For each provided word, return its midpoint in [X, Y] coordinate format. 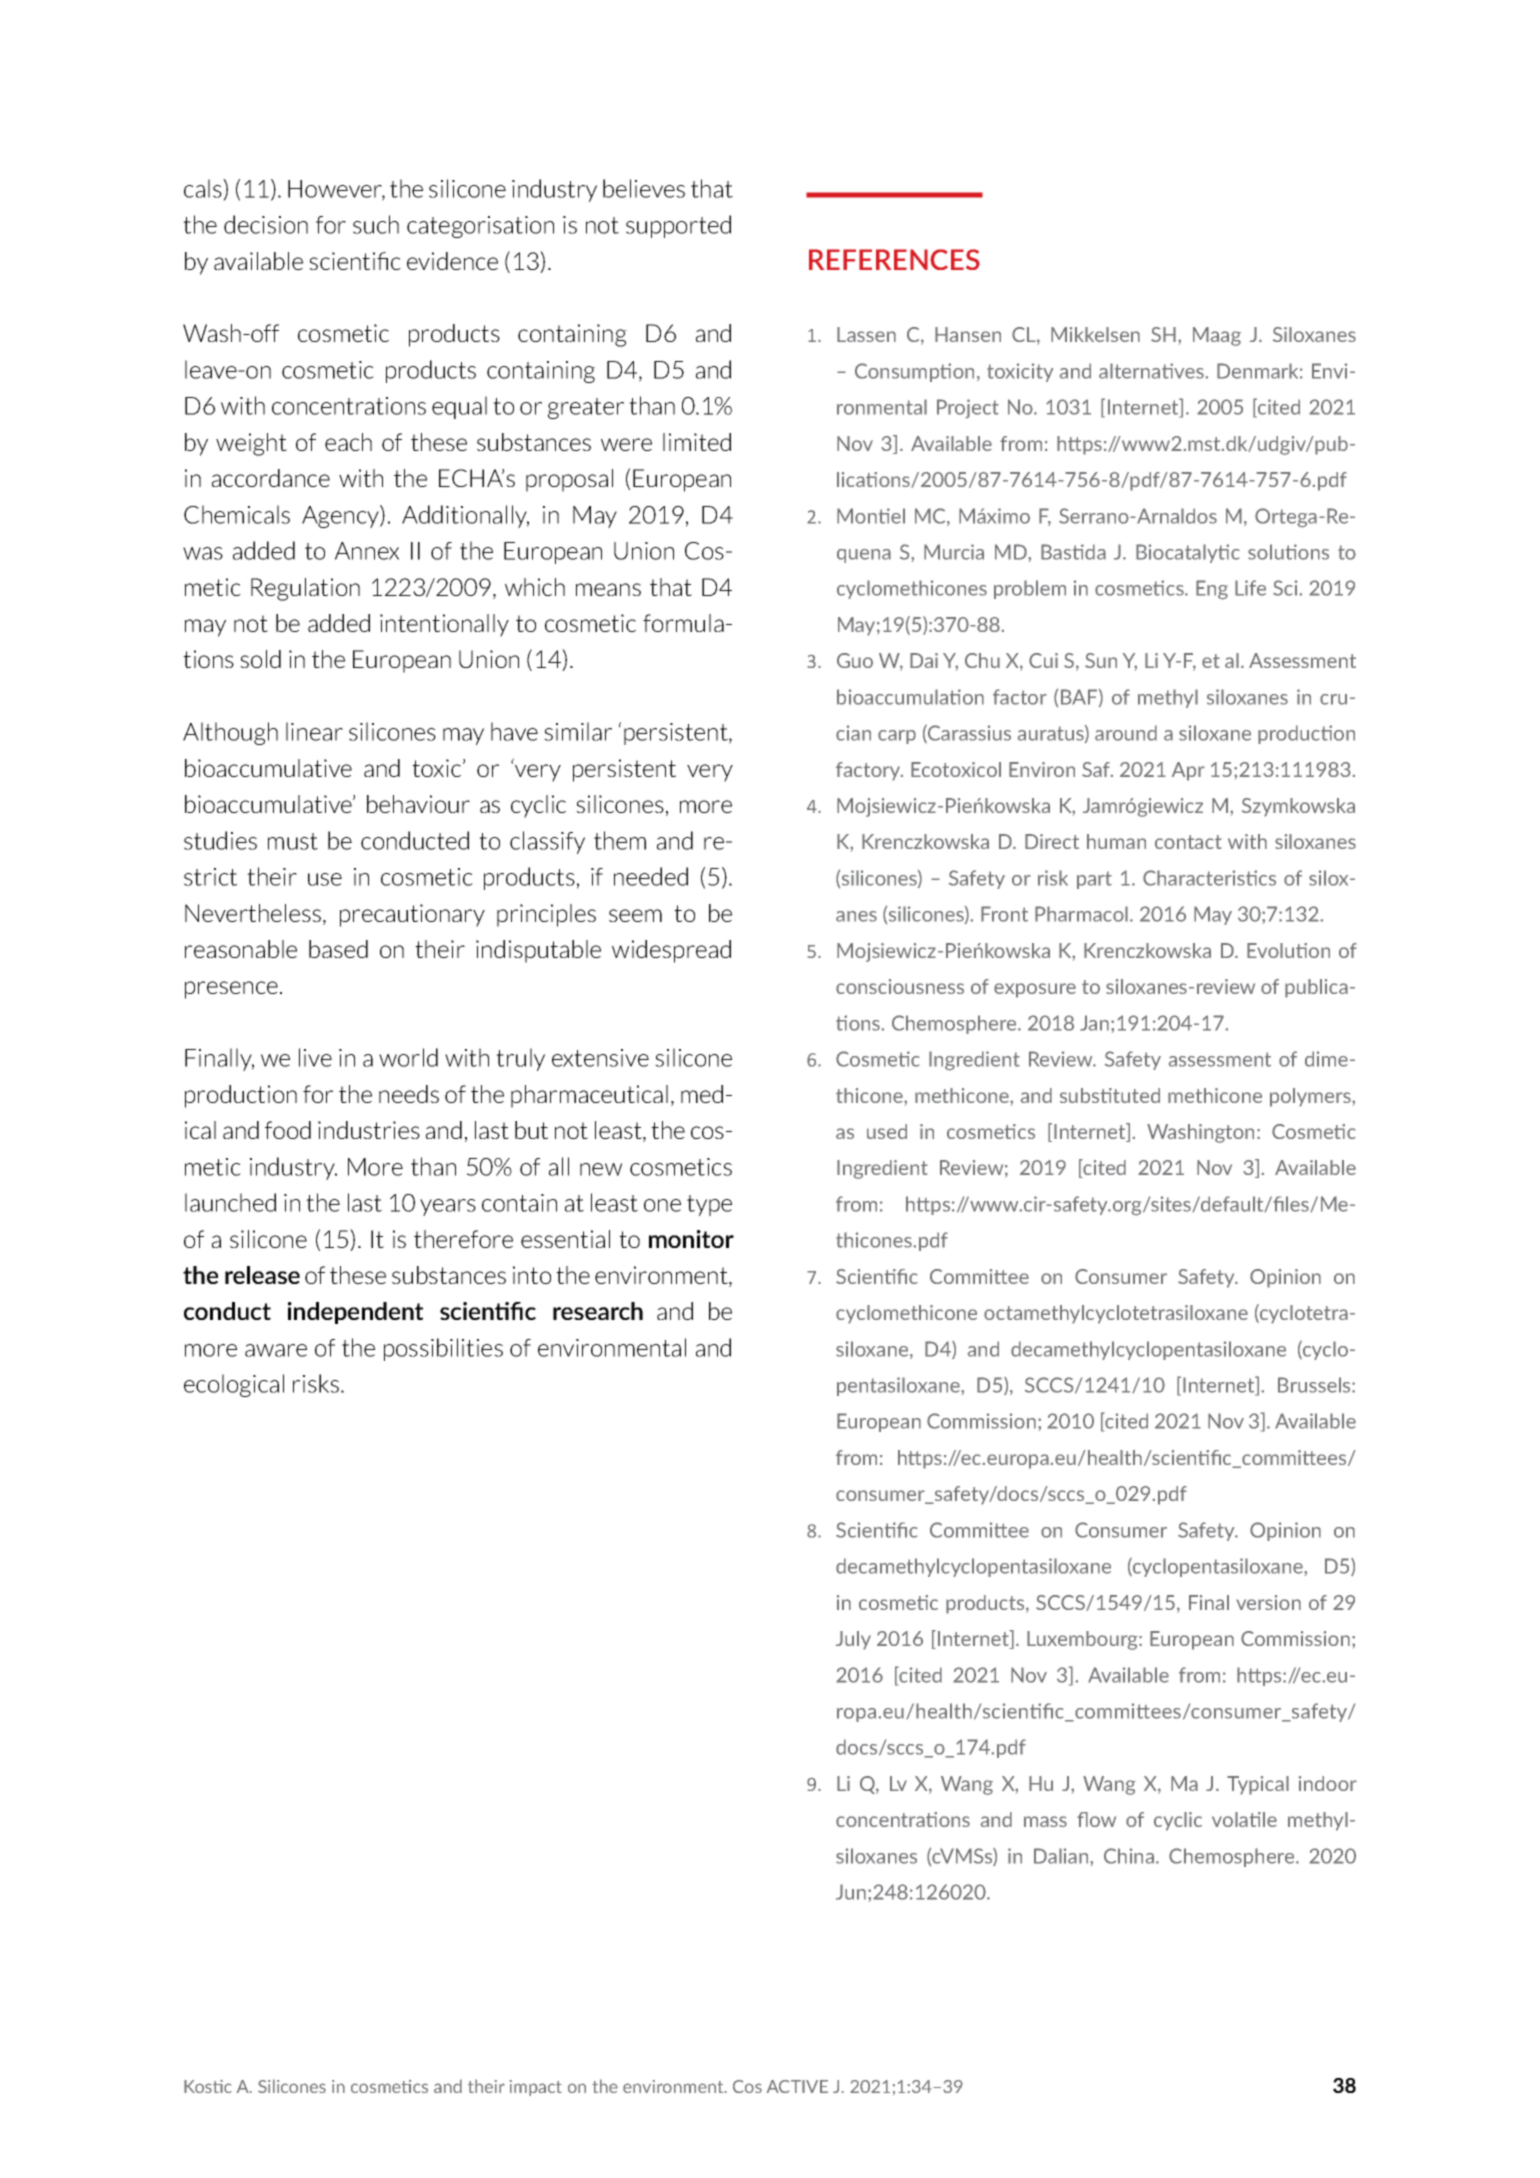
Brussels [1315, 1385]
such [376, 224]
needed [651, 876]
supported [678, 226]
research [598, 1311]
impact [536, 2088]
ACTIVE [797, 2086]
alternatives [1152, 371]
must [293, 841]
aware [276, 1350]
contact [1188, 842]
